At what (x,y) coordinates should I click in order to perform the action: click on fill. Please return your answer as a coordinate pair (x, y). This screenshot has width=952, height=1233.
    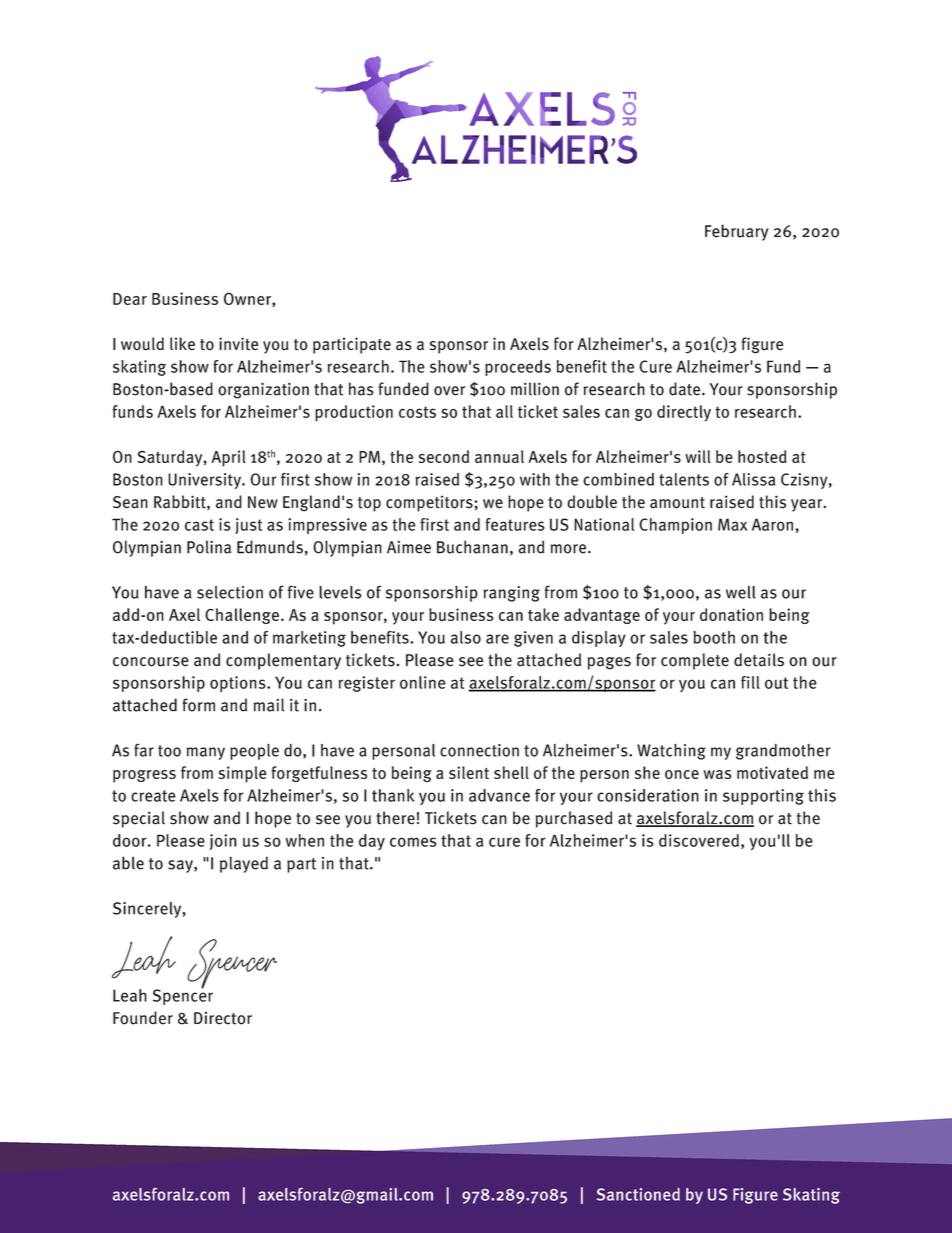
    Looking at the image, I should click on (750, 682).
